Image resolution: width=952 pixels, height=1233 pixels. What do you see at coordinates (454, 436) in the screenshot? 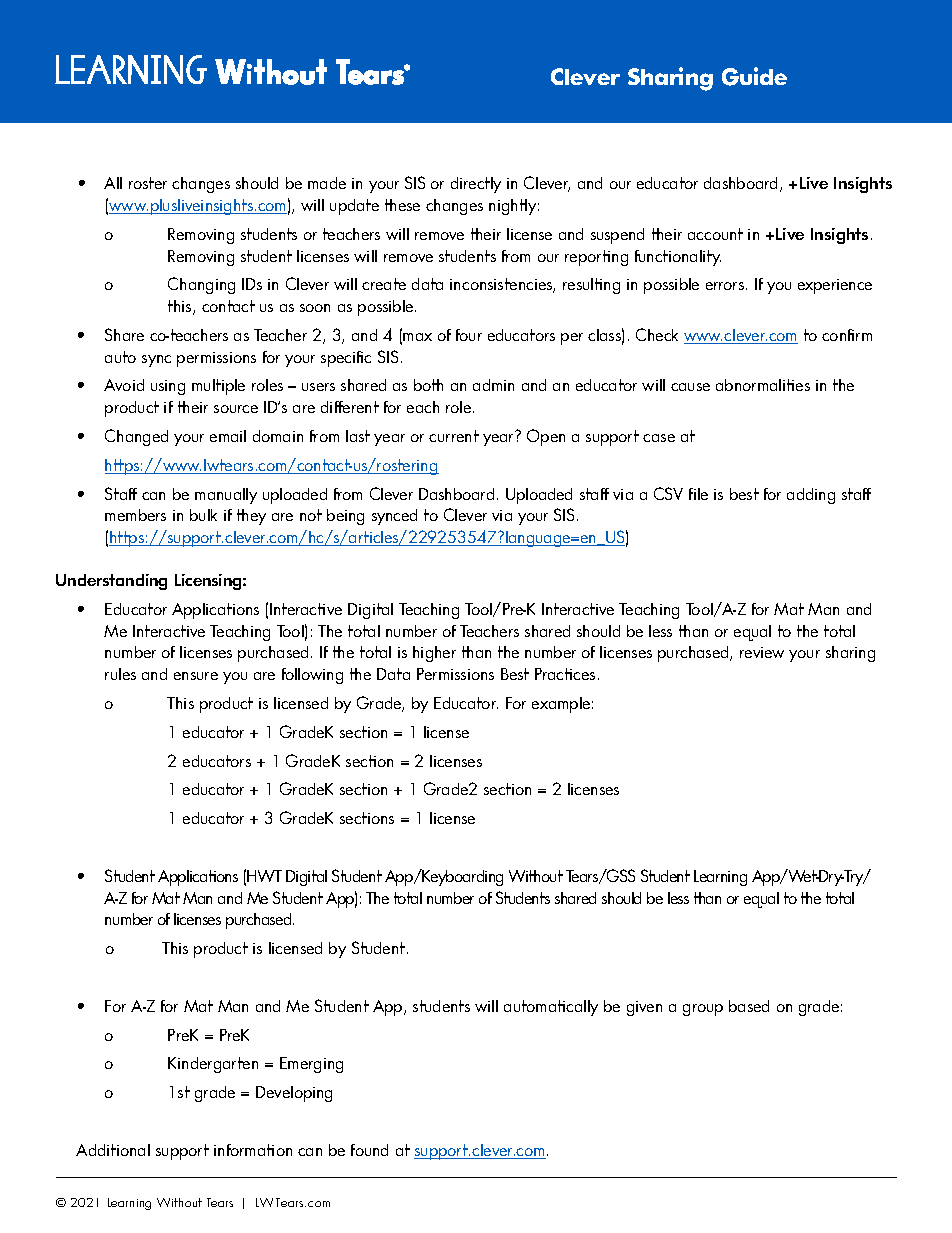
I see `current` at bounding box center [454, 436].
